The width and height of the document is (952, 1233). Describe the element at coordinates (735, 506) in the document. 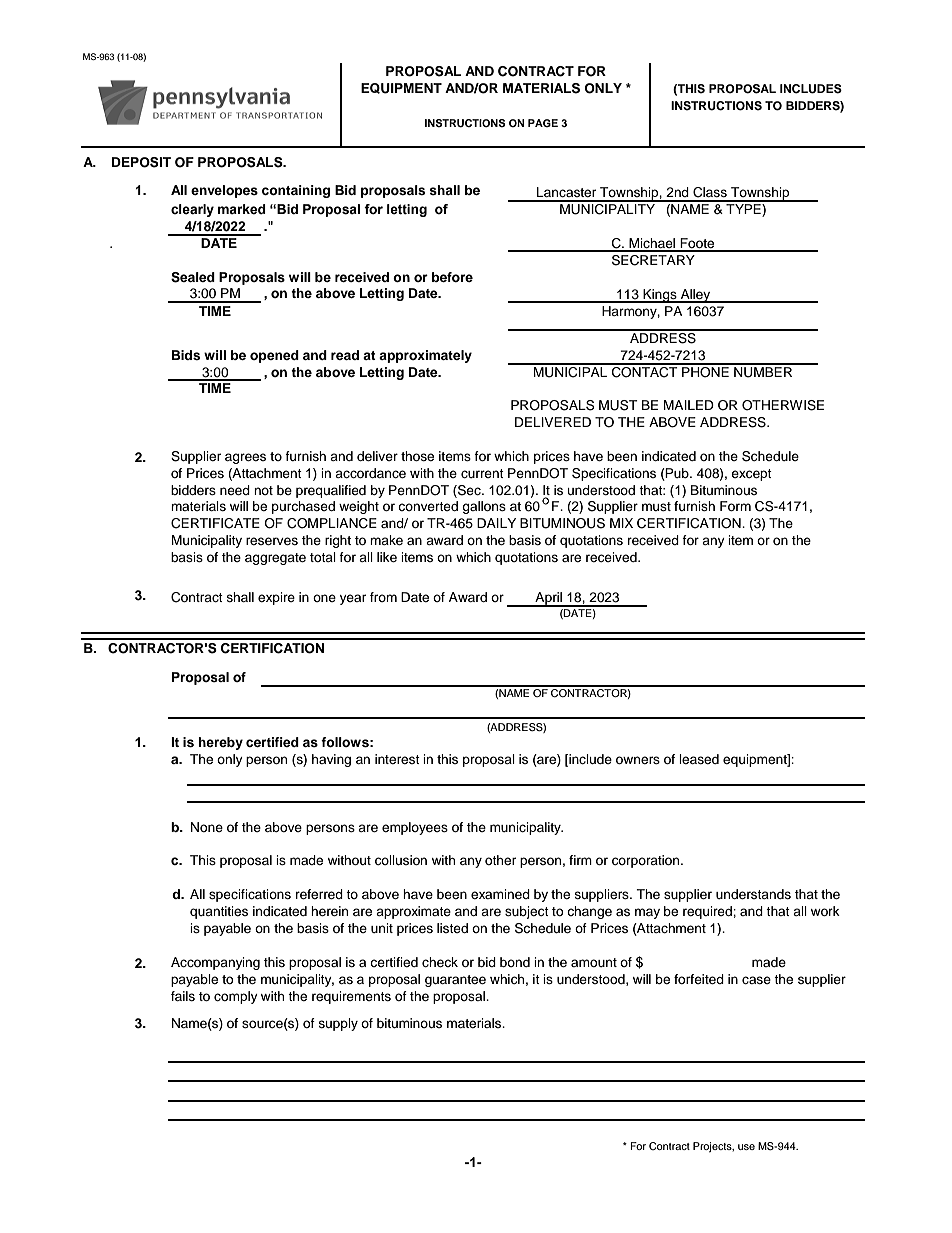

I see `Form` at that location.
